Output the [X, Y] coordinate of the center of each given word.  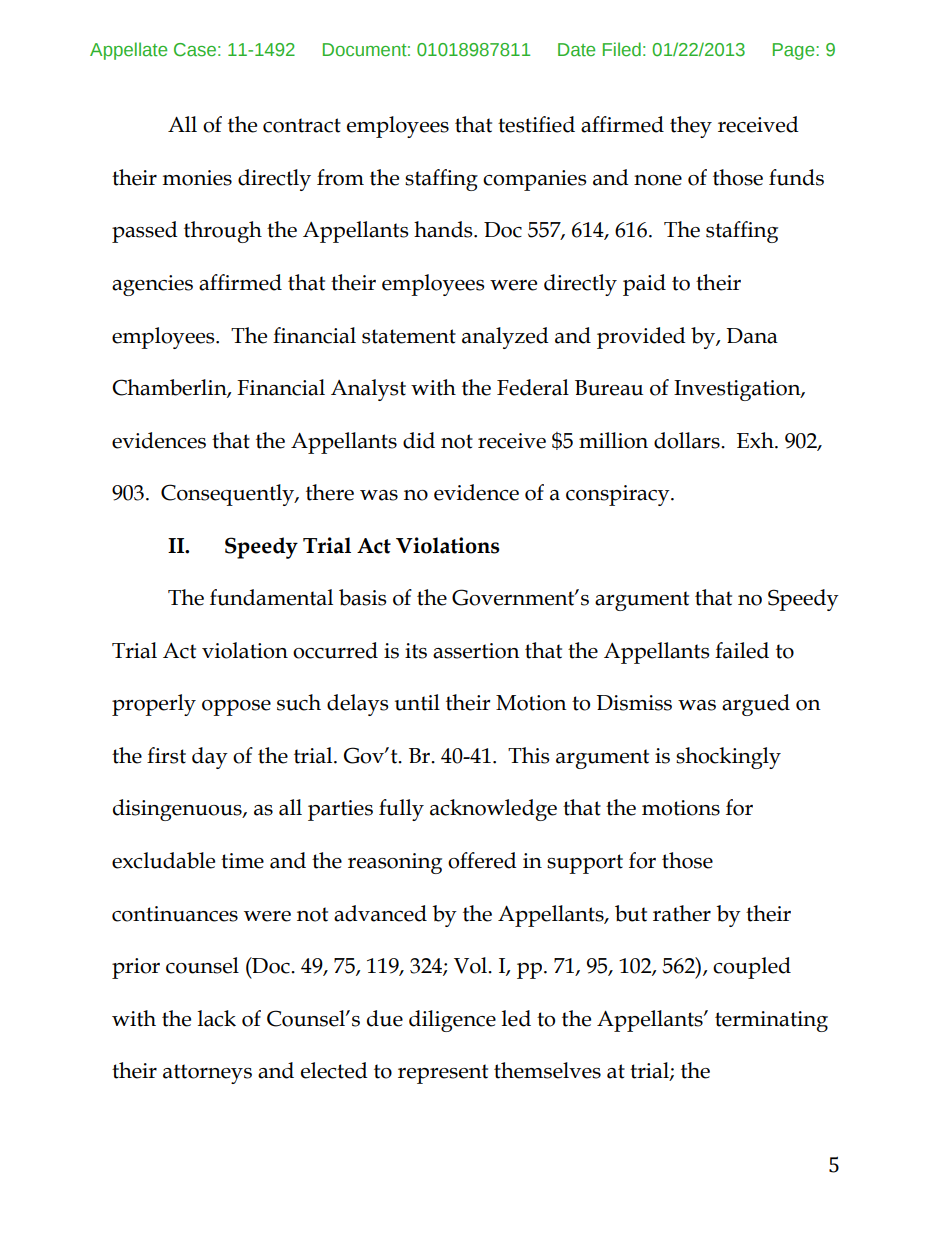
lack [217, 1018]
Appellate [128, 51]
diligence [452, 1021]
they [691, 127]
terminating [771, 1021]
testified [536, 124]
